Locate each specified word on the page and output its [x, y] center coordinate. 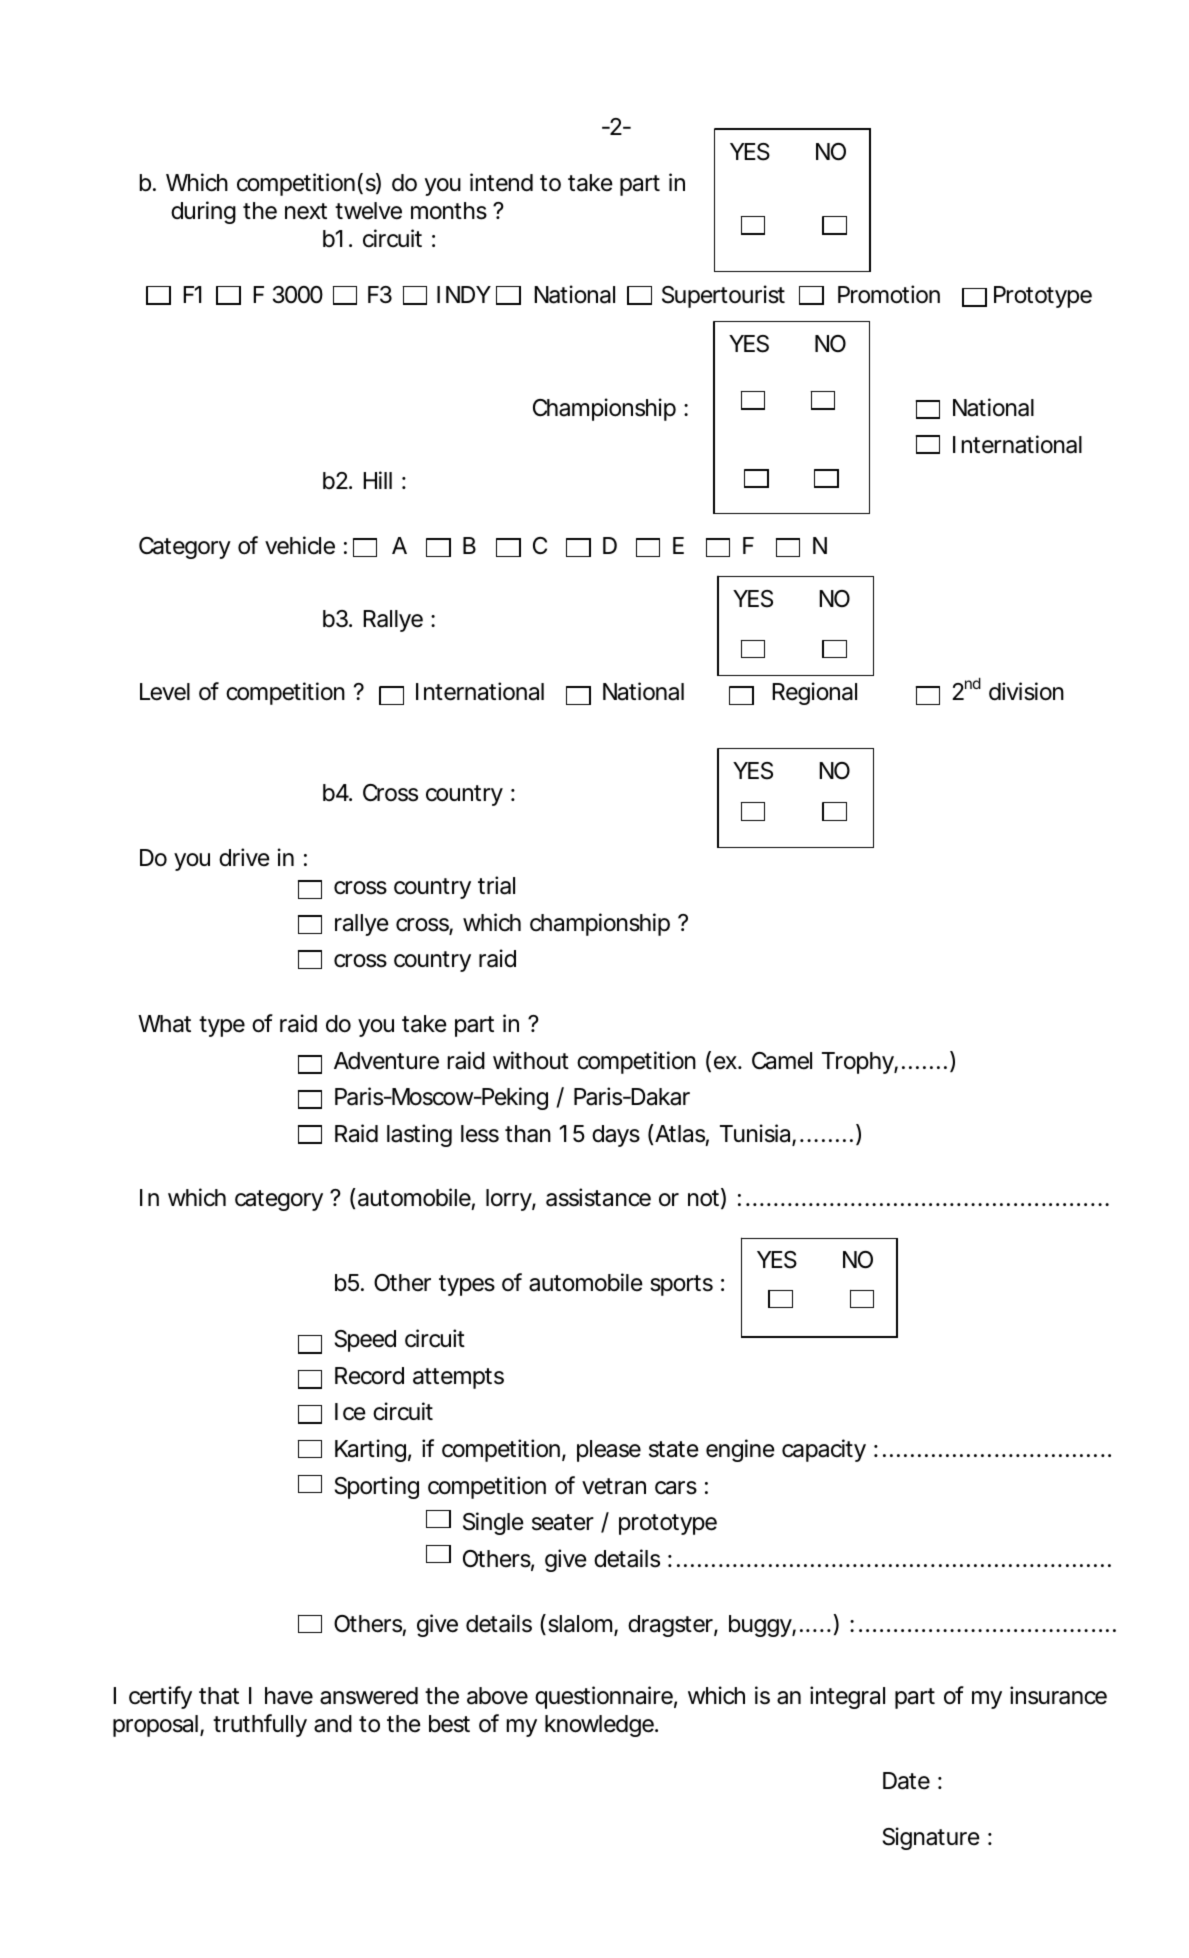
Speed [365, 1341]
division [1026, 691]
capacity [824, 1450]
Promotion [889, 294]
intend [501, 182]
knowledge [599, 1726]
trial [496, 885]
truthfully [260, 1725]
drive [244, 857]
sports [681, 1285]
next [306, 211]
